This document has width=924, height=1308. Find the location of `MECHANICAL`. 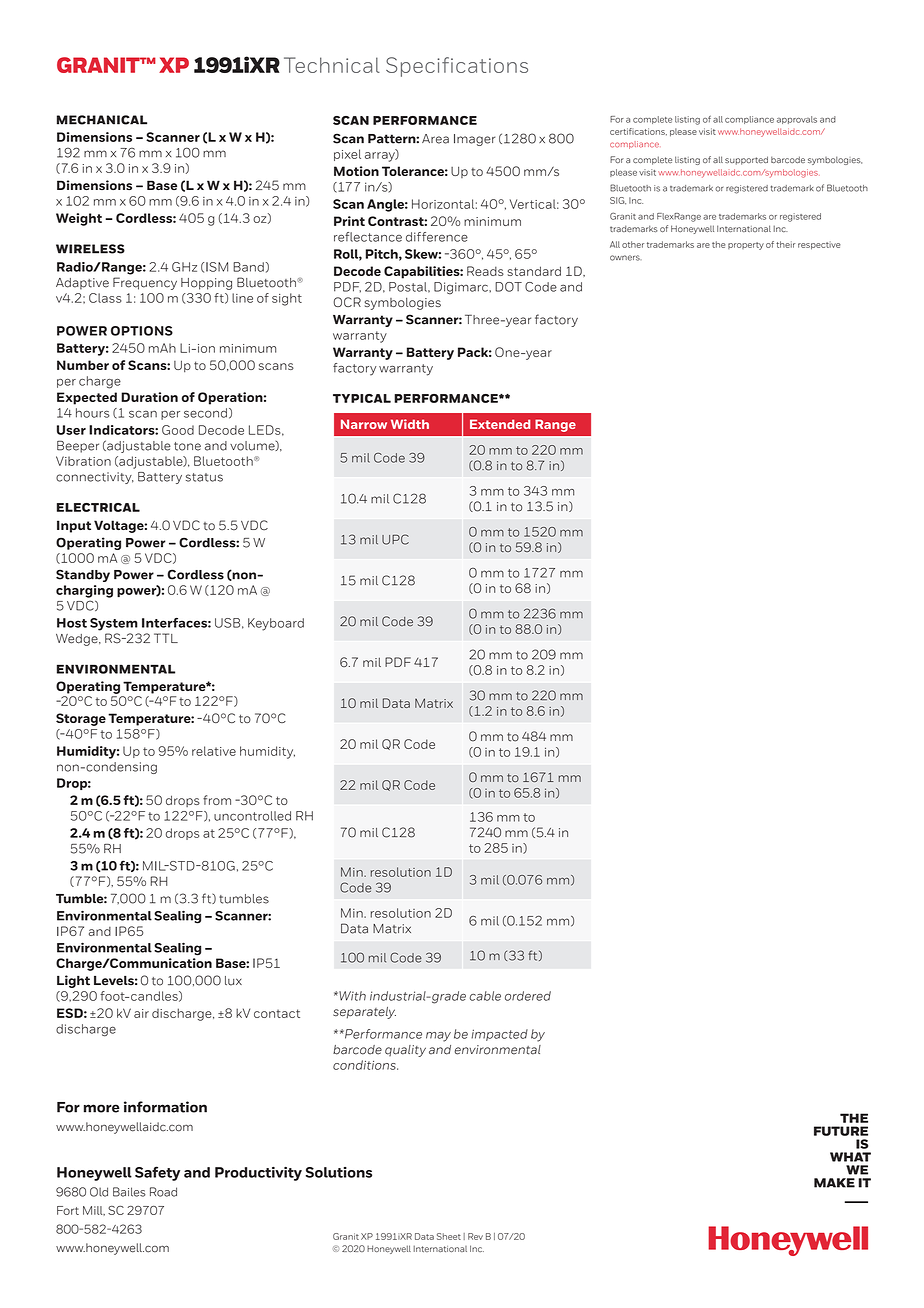

MECHANICAL is located at coordinates (102, 120).
